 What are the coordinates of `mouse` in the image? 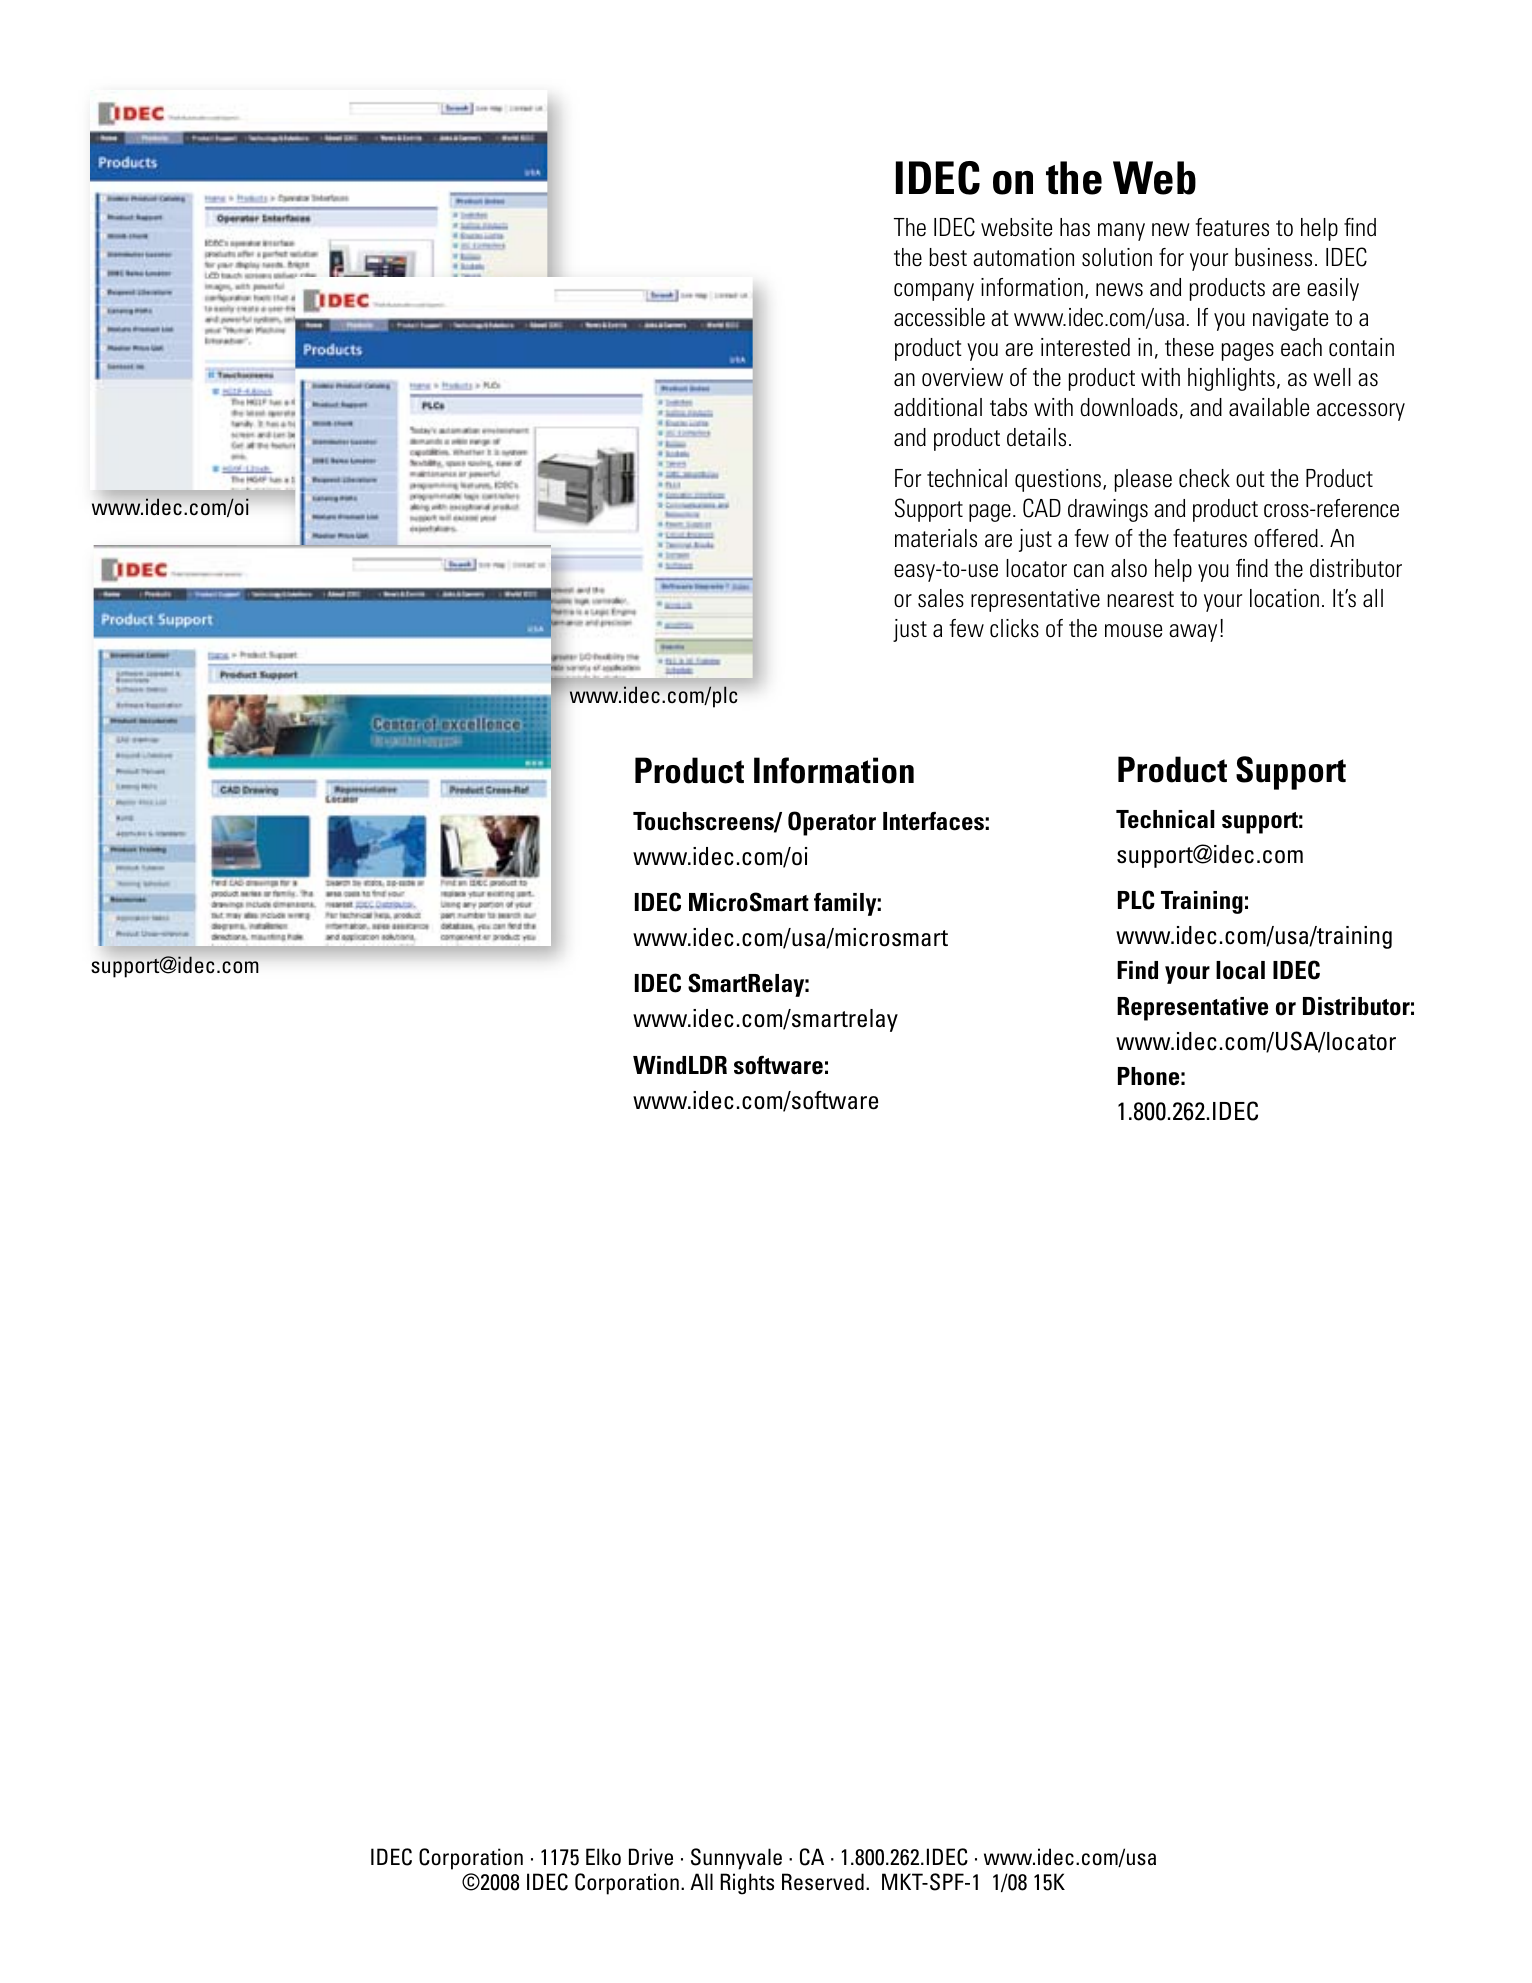 It's located at (1133, 631).
